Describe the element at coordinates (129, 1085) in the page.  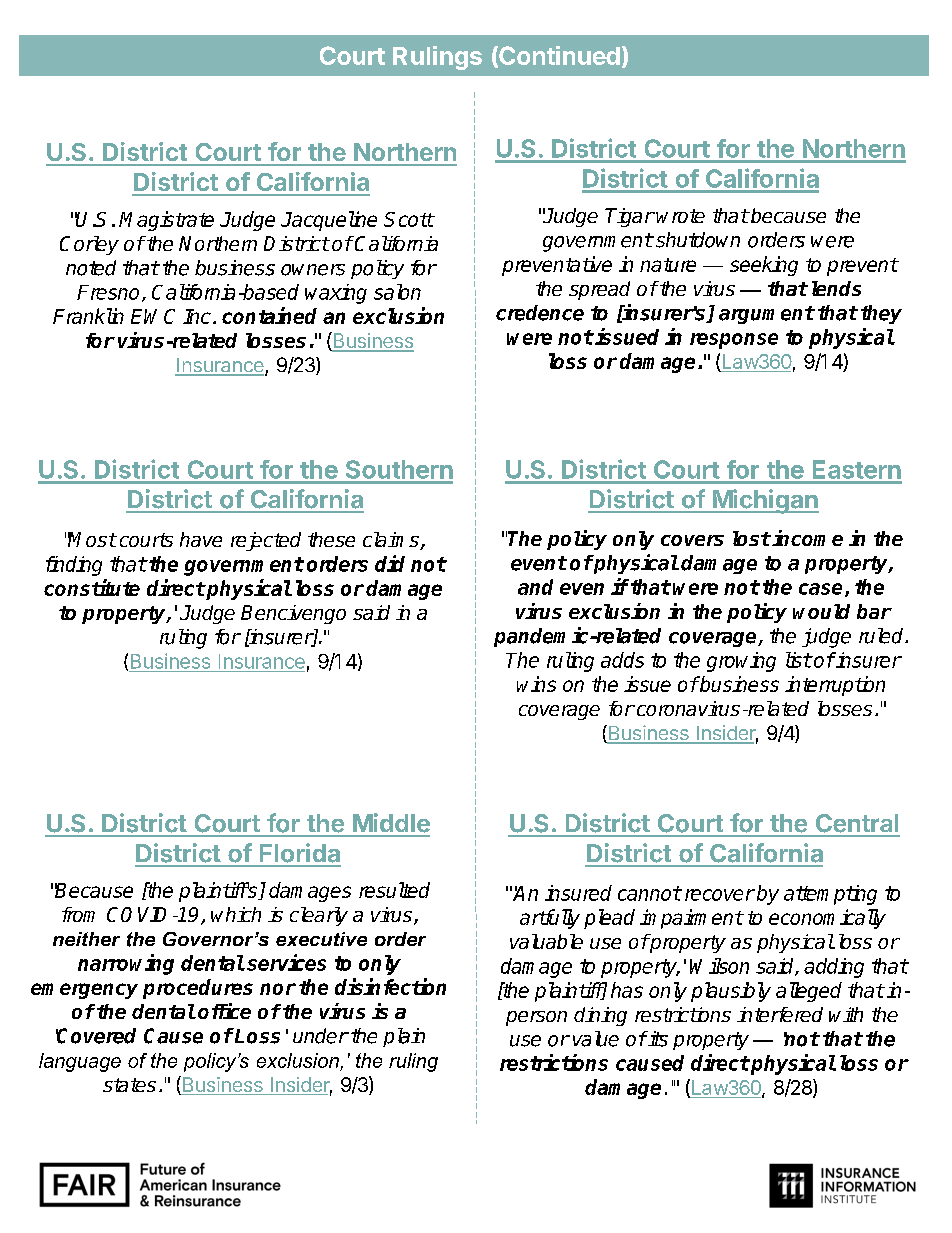
I see `states` at that location.
